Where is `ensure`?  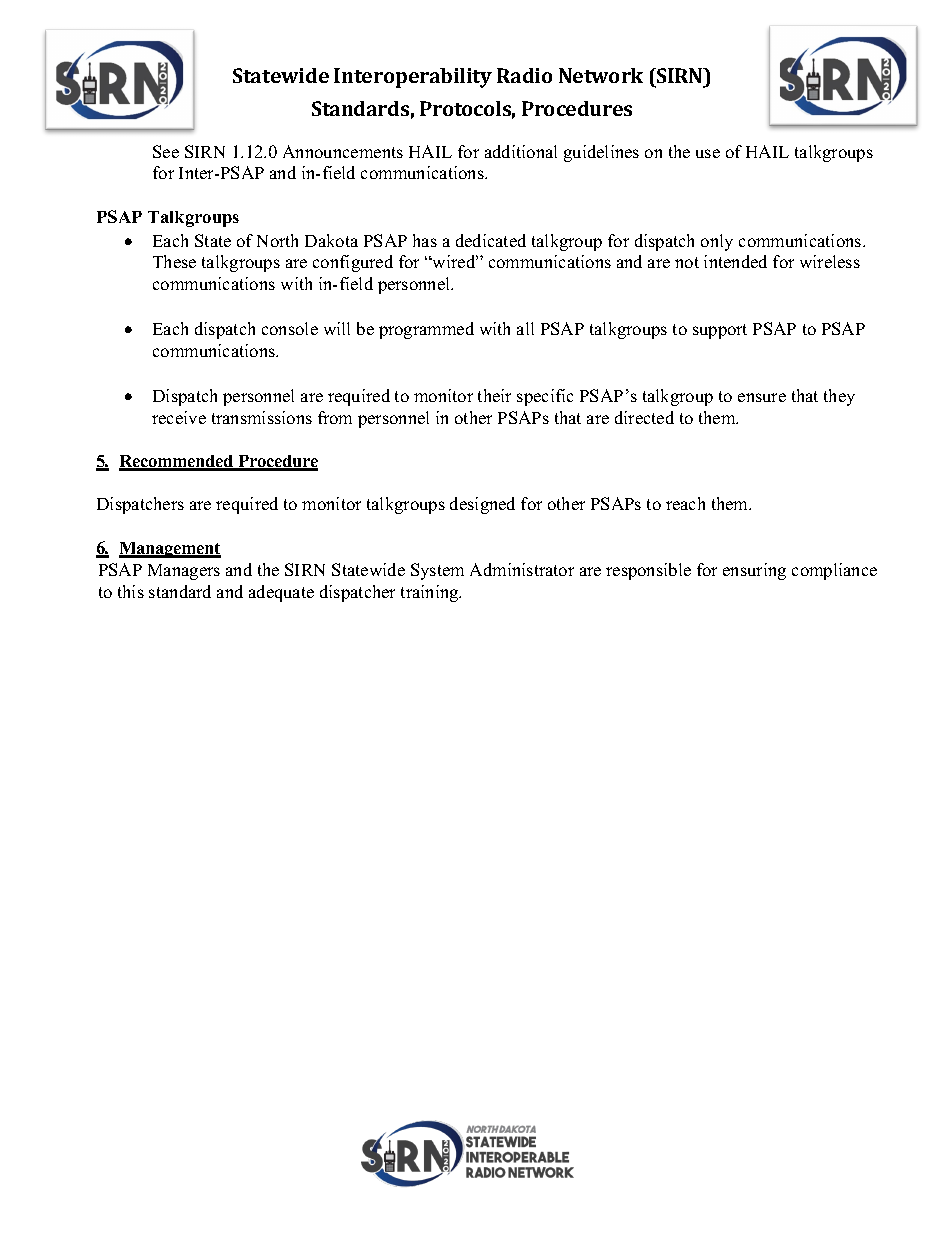
ensure is located at coordinates (762, 397).
